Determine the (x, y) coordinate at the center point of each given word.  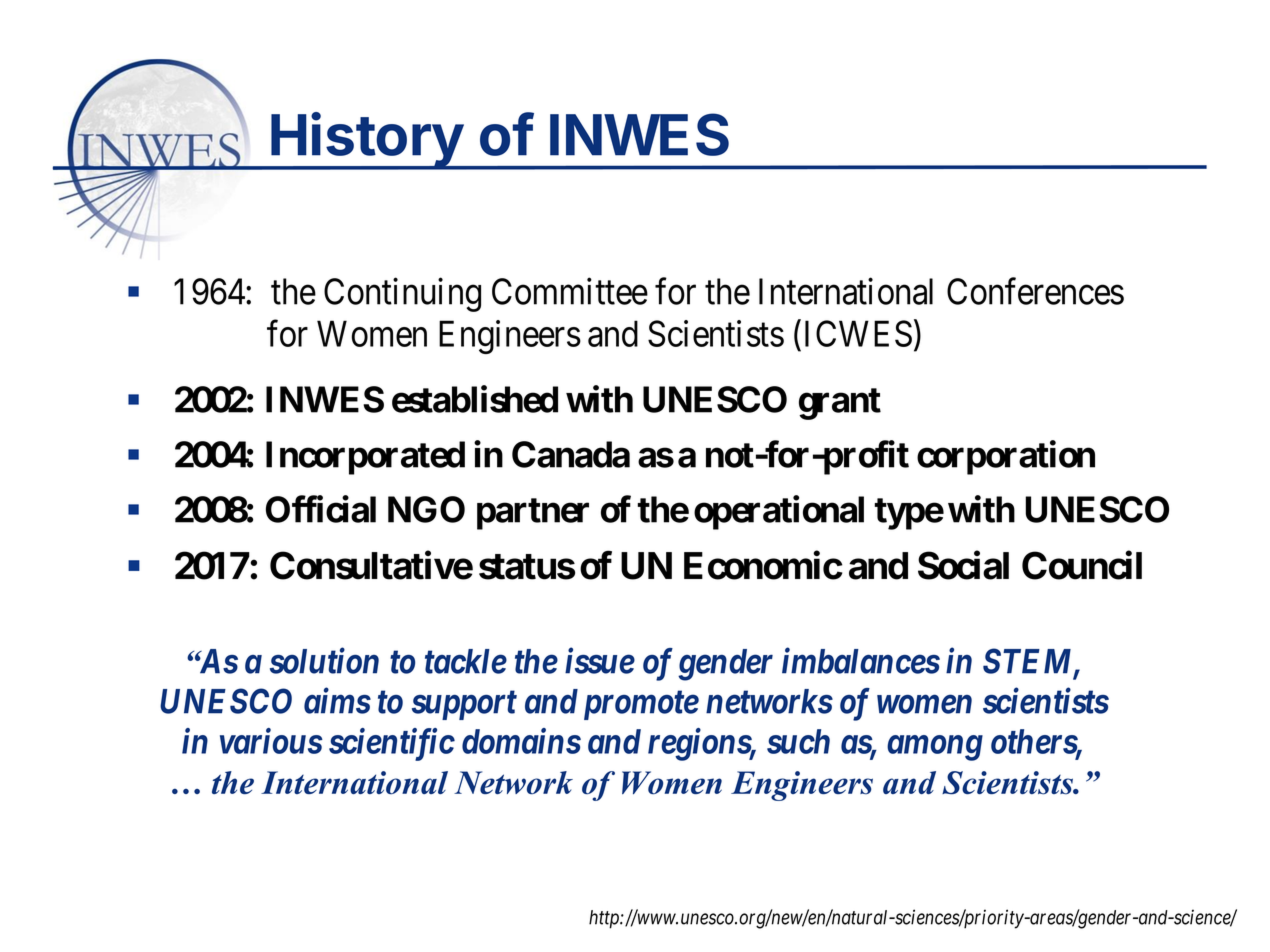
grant (840, 404)
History (366, 141)
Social (963, 565)
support (464, 705)
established (475, 399)
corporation (1006, 457)
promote (641, 705)
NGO (426, 509)
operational (779, 512)
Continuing (402, 295)
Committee (570, 291)
